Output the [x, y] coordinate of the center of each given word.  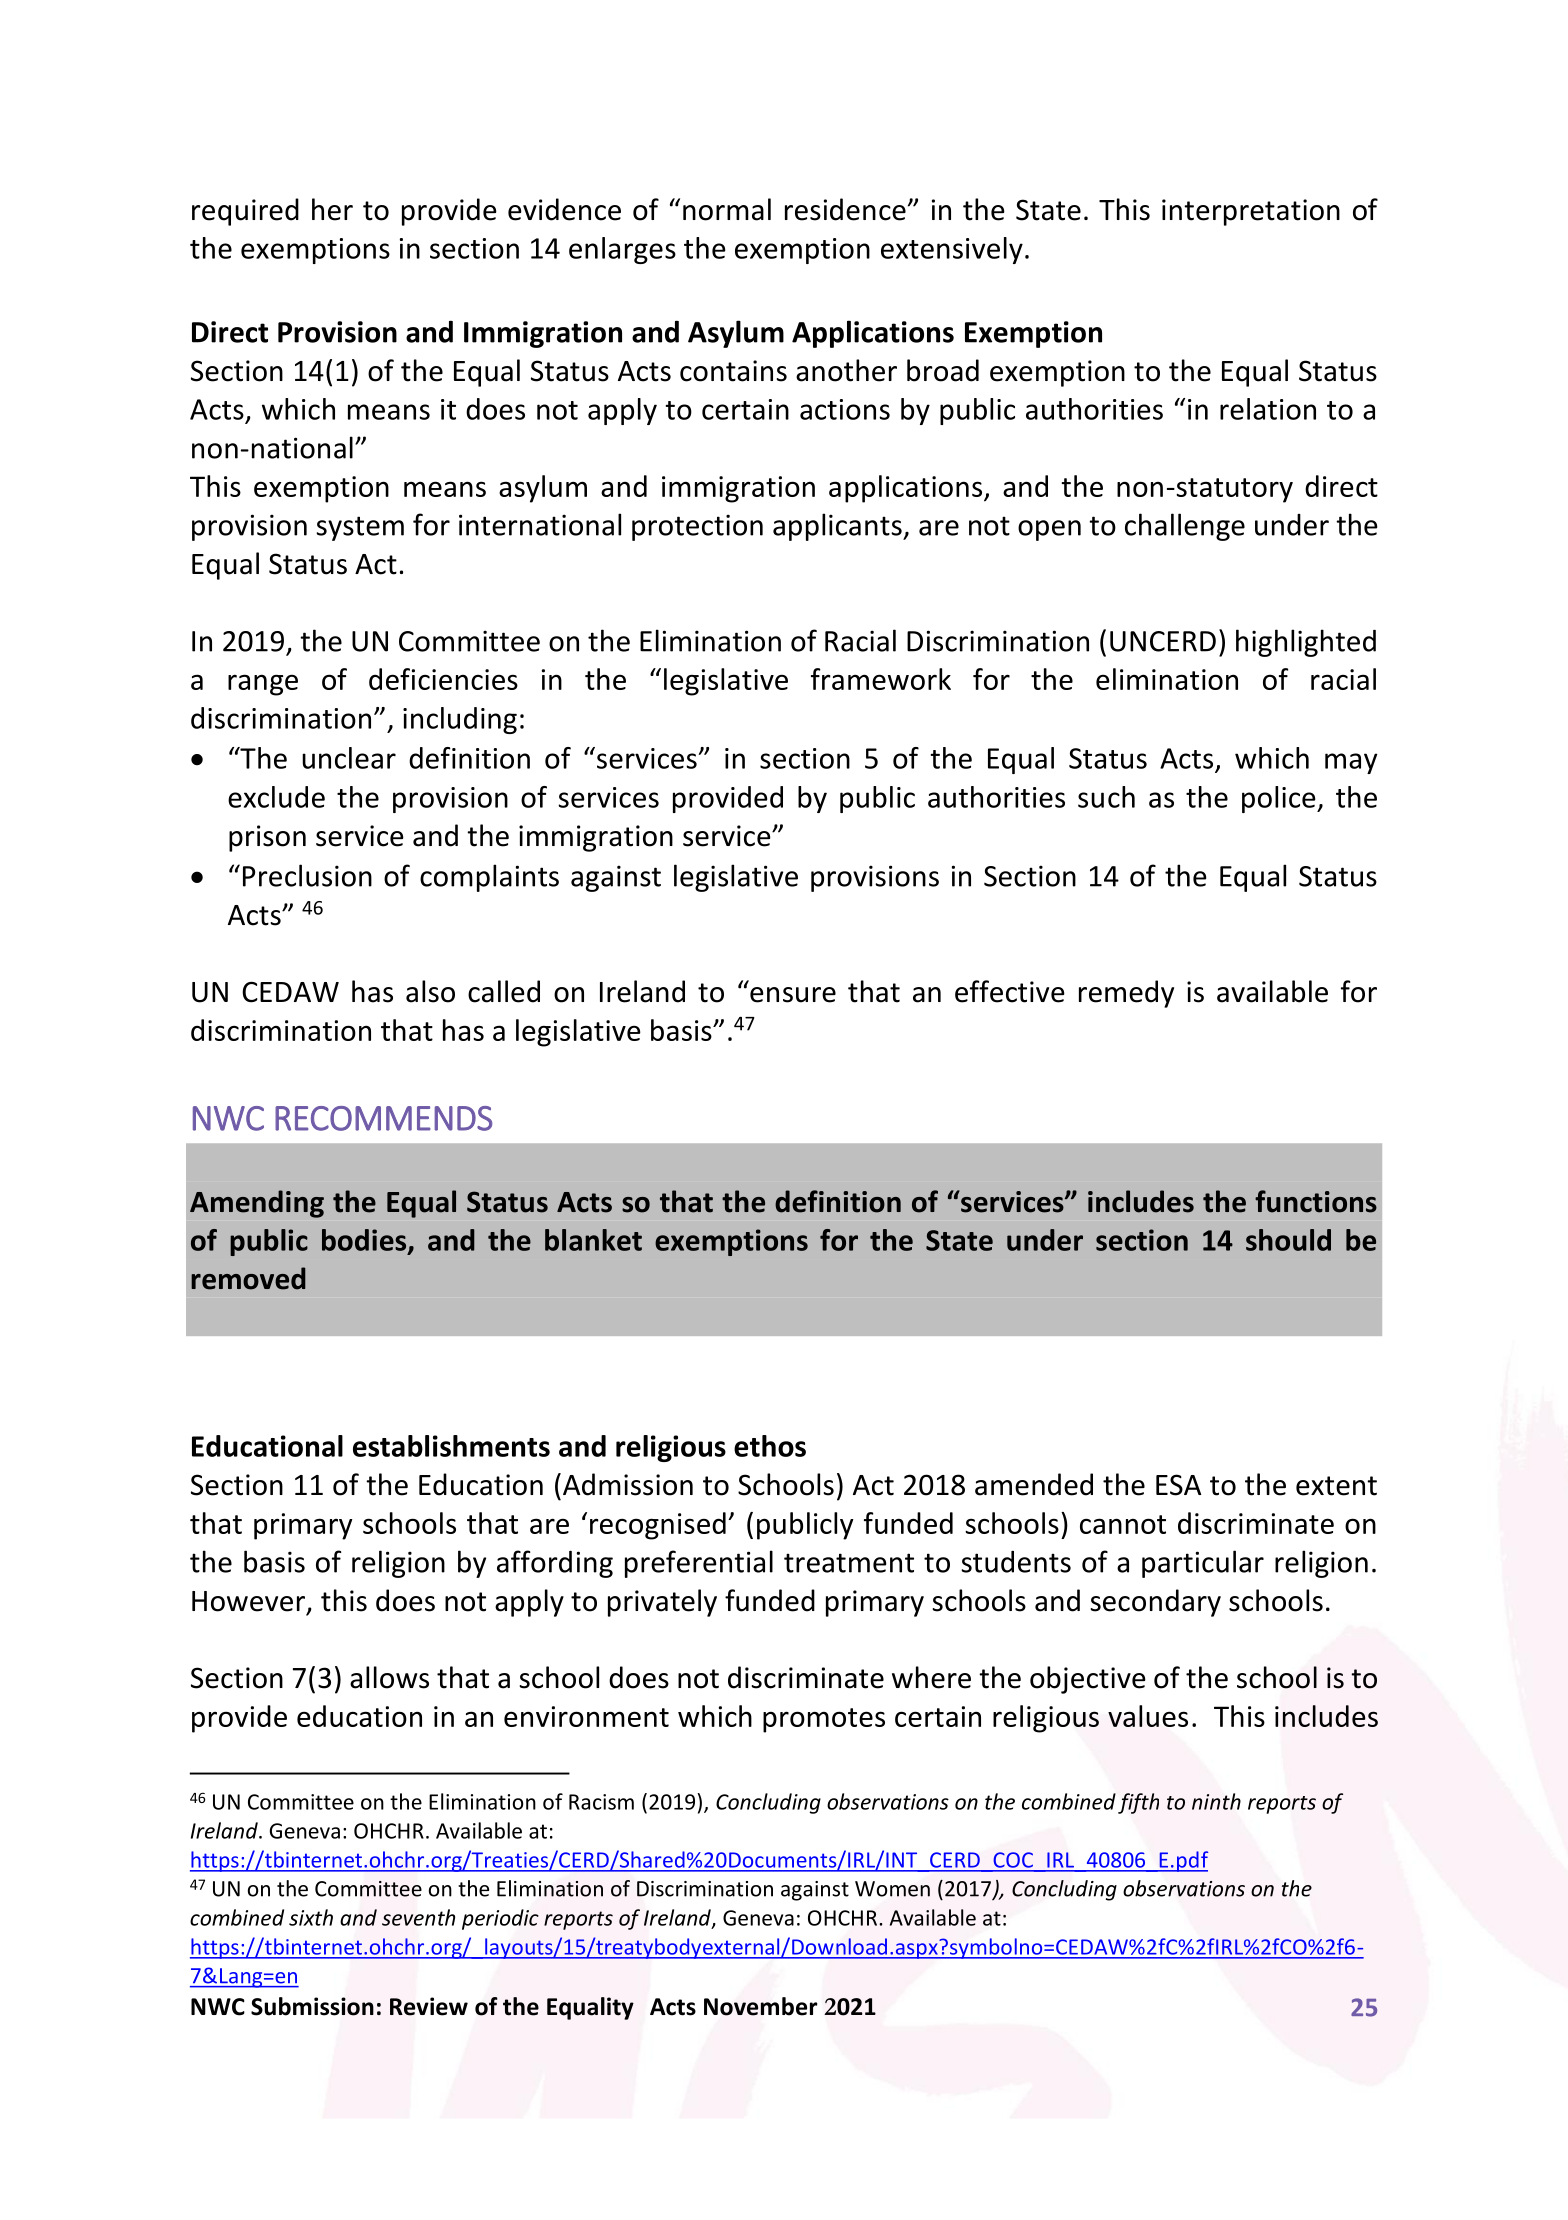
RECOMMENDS [384, 1118]
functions [1316, 1201]
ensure [793, 995]
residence [845, 209]
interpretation [1251, 212]
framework [881, 679]
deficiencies [443, 679]
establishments [451, 1446]
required [245, 212]
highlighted [1306, 643]
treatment [849, 1563]
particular [1203, 1564]
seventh [418, 1917]
